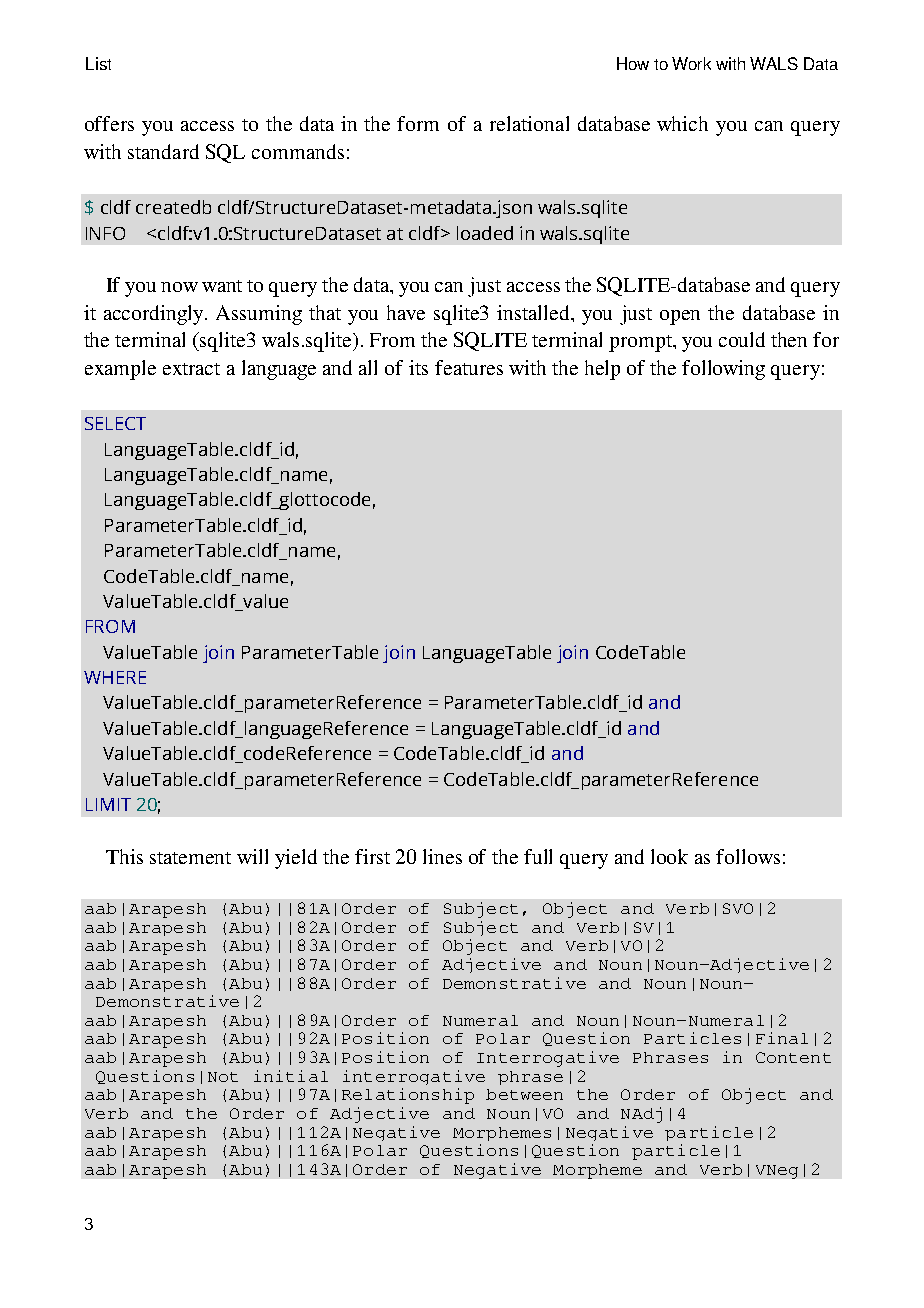 The height and width of the document is (1308, 924). What do you see at coordinates (291, 1076) in the document?
I see `initial` at bounding box center [291, 1076].
